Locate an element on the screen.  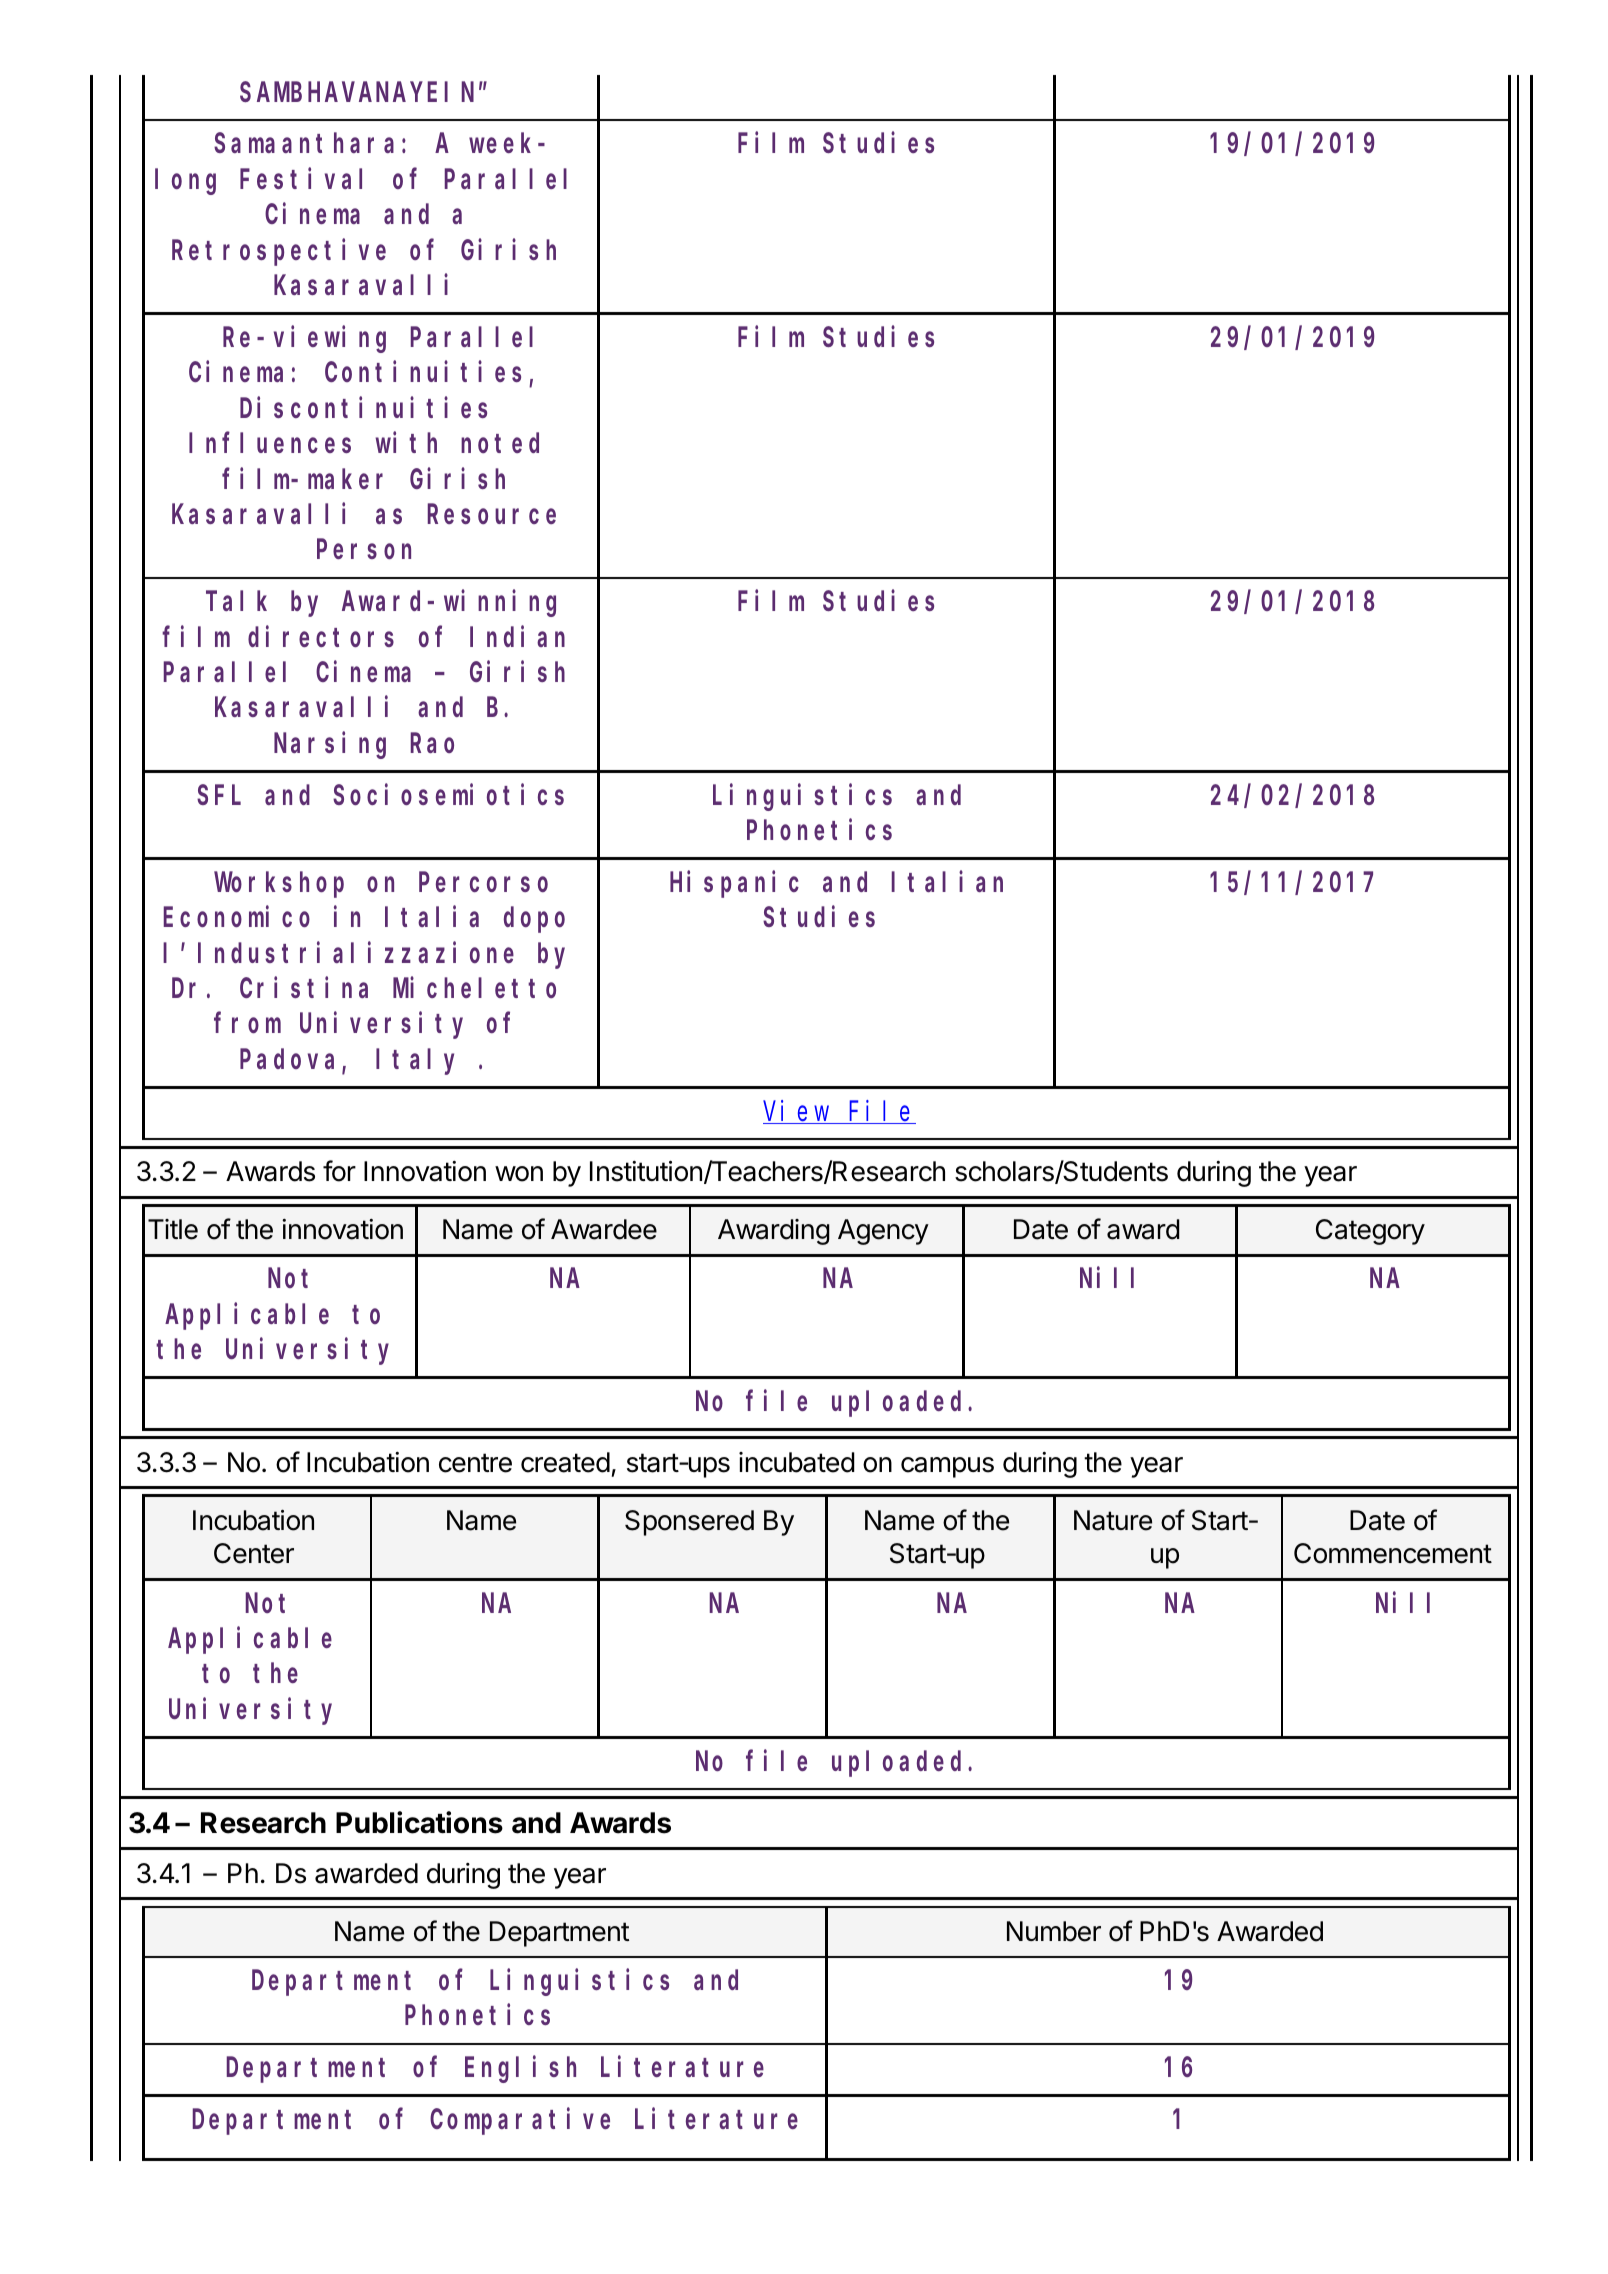
Comparative is located at coordinates (520, 2121).
